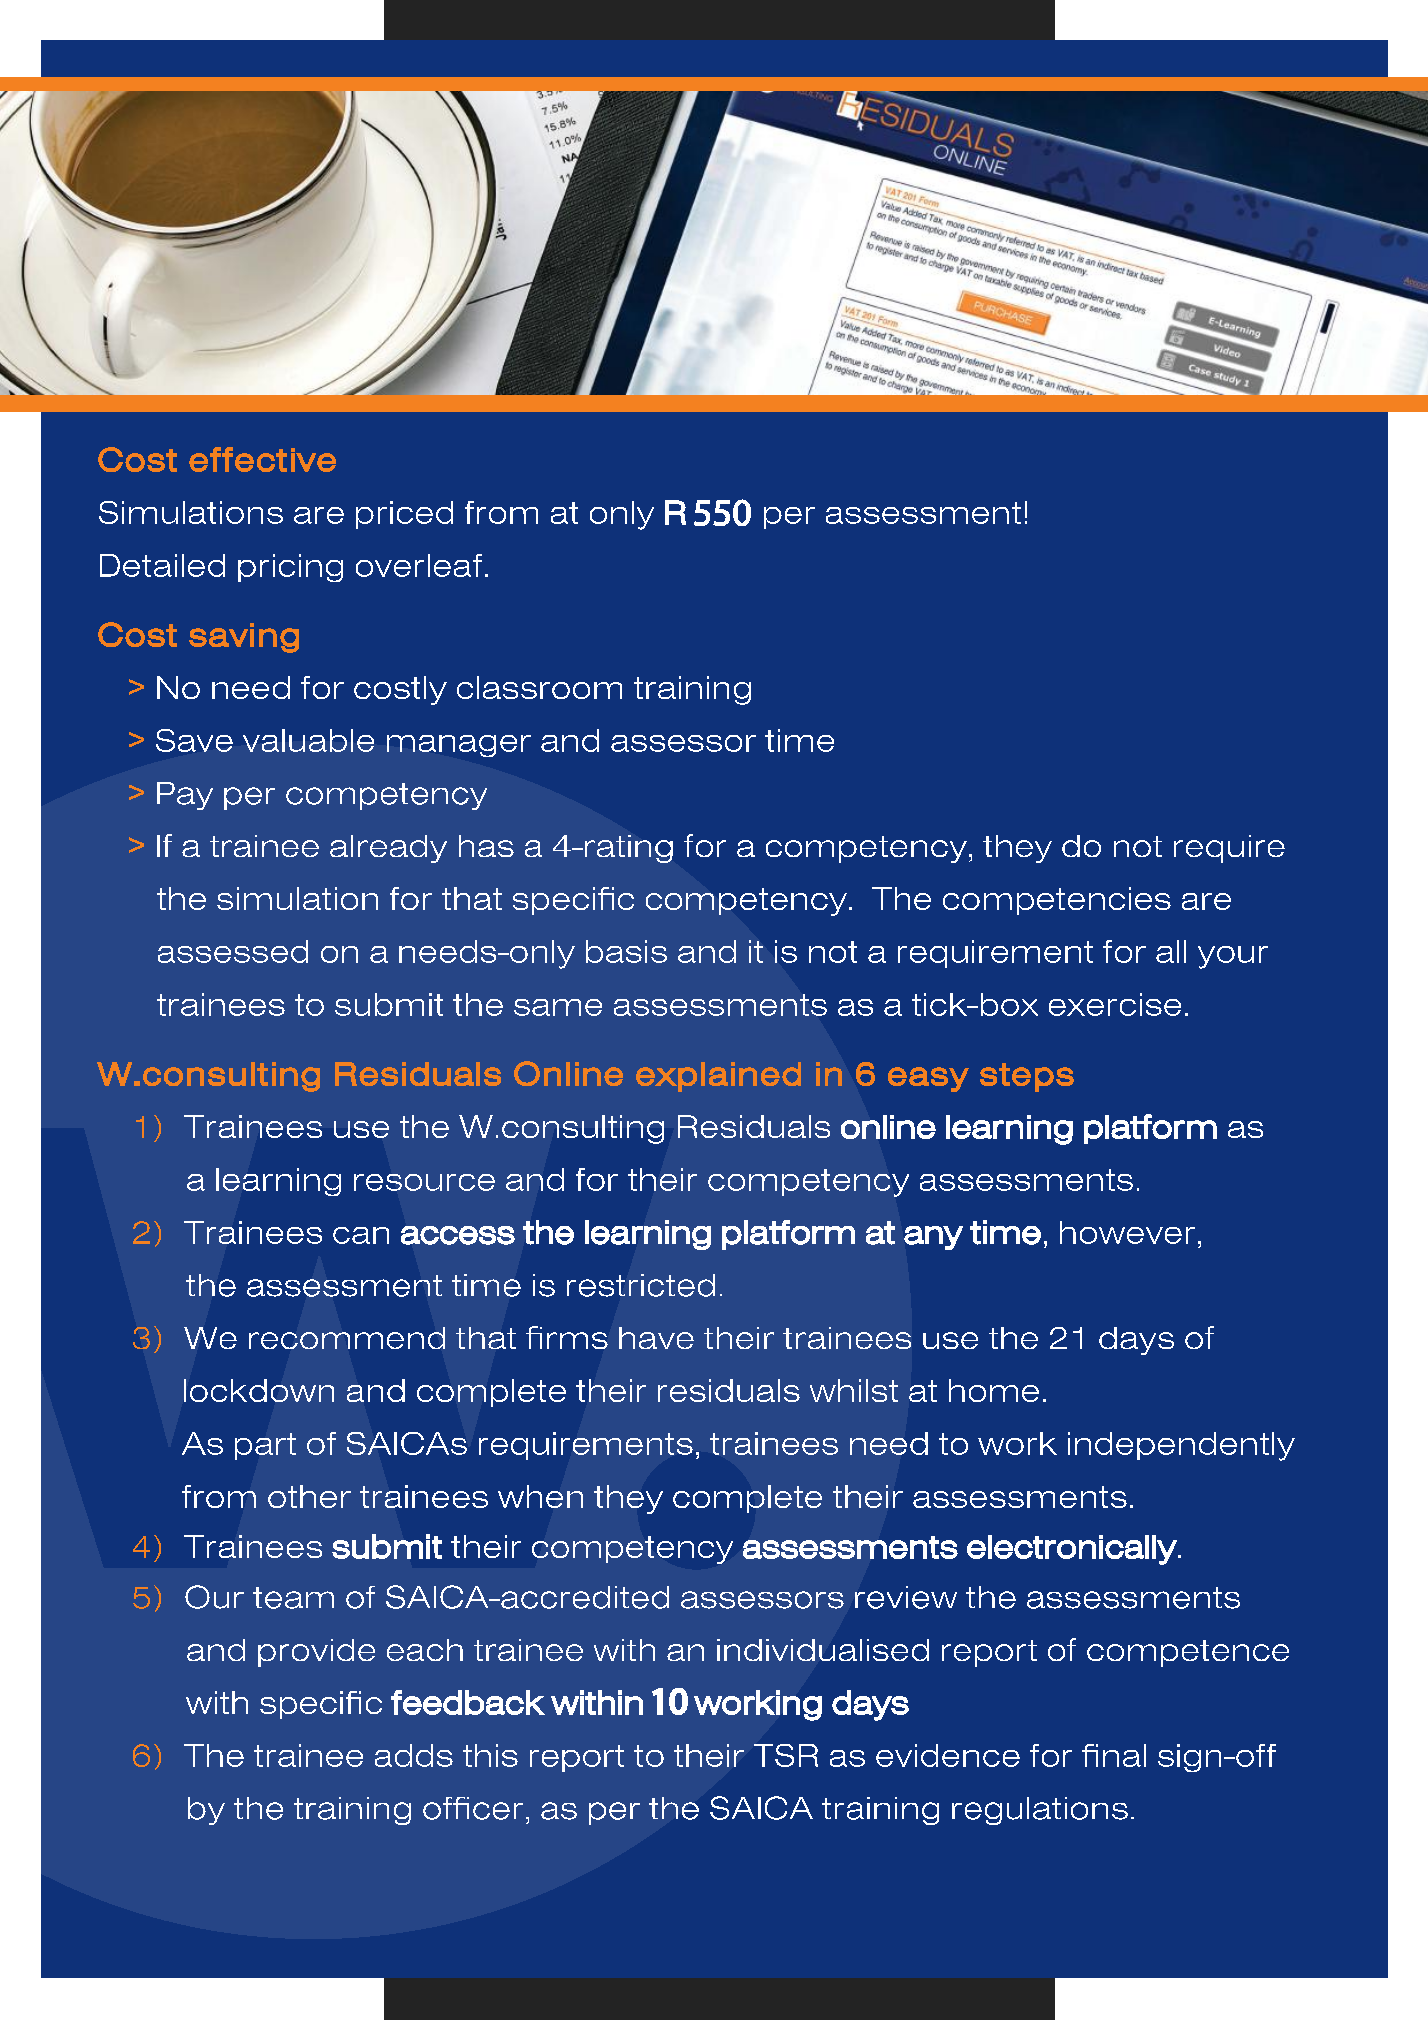 The image size is (1428, 2020). Describe the element at coordinates (347, 1338) in the page. I see `recommend` at that location.
